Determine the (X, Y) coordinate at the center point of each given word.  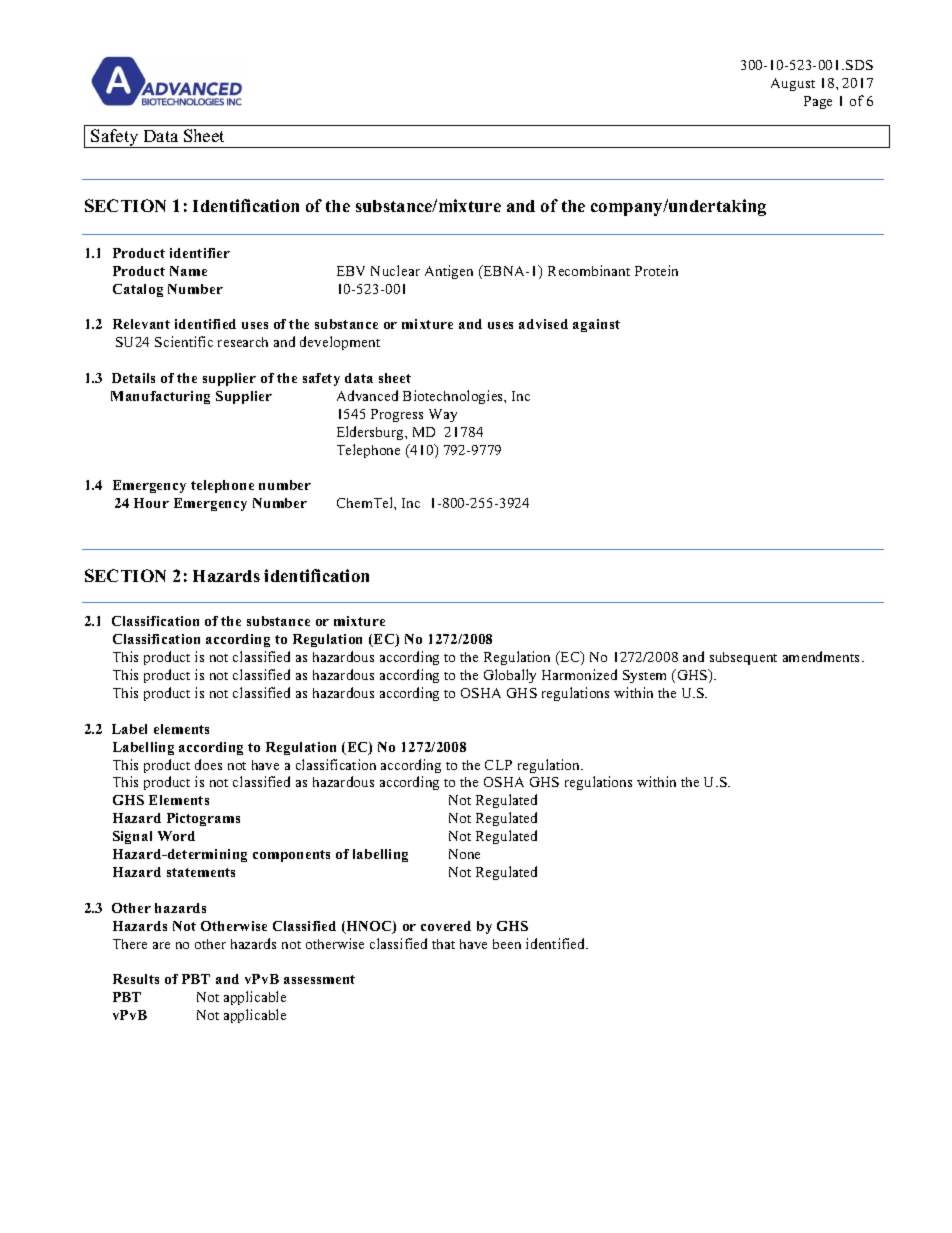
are (161, 945)
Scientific (184, 341)
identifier (200, 253)
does (208, 764)
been (507, 944)
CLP (498, 765)
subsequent (743, 658)
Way (443, 415)
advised (543, 324)
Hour (151, 503)
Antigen (449, 272)
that (443, 944)
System (644, 676)
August (793, 84)
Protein (656, 270)
